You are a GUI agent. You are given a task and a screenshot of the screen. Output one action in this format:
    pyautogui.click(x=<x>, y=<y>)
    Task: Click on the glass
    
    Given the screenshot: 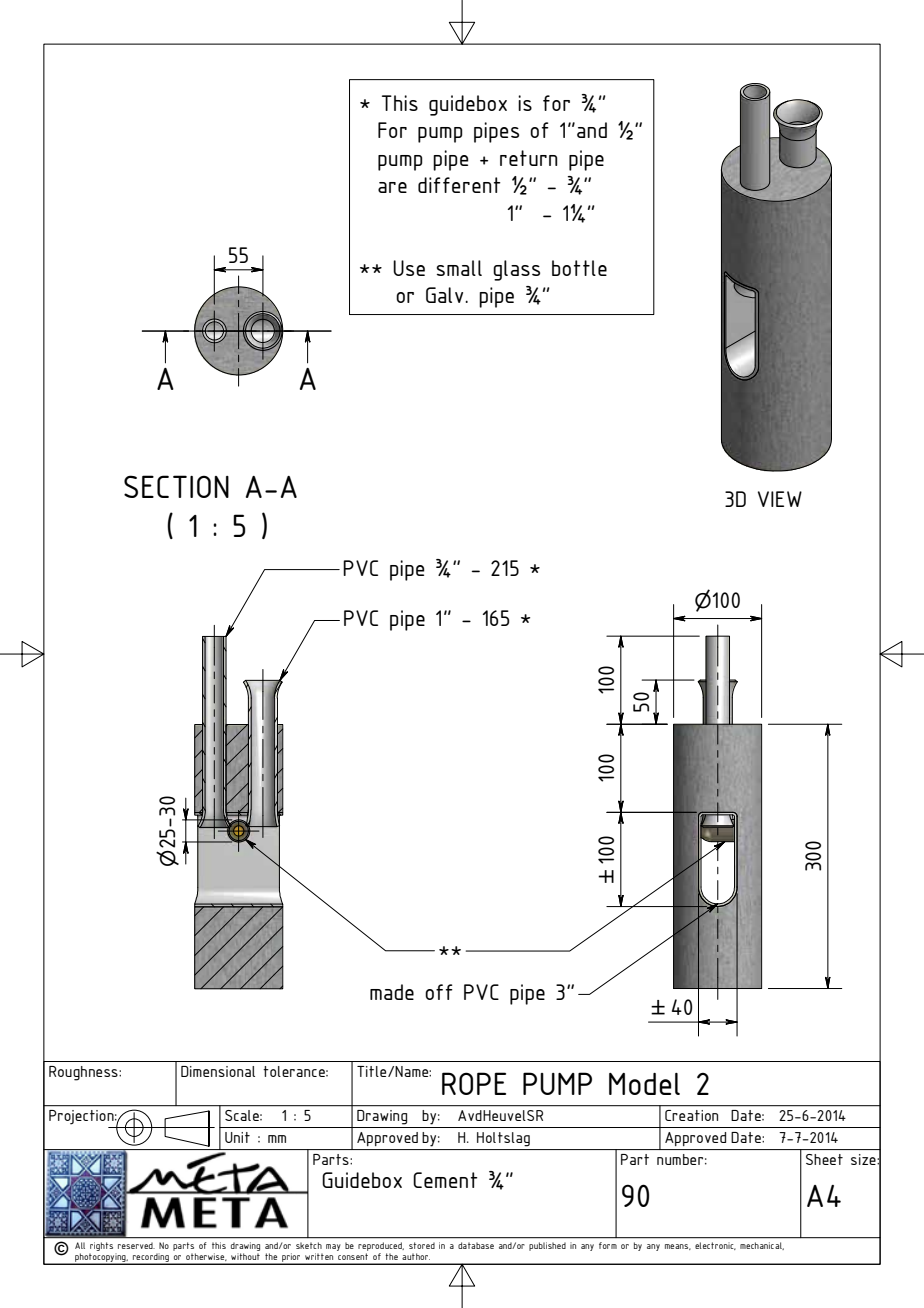 What is the action you would take?
    pyautogui.click(x=516, y=270)
